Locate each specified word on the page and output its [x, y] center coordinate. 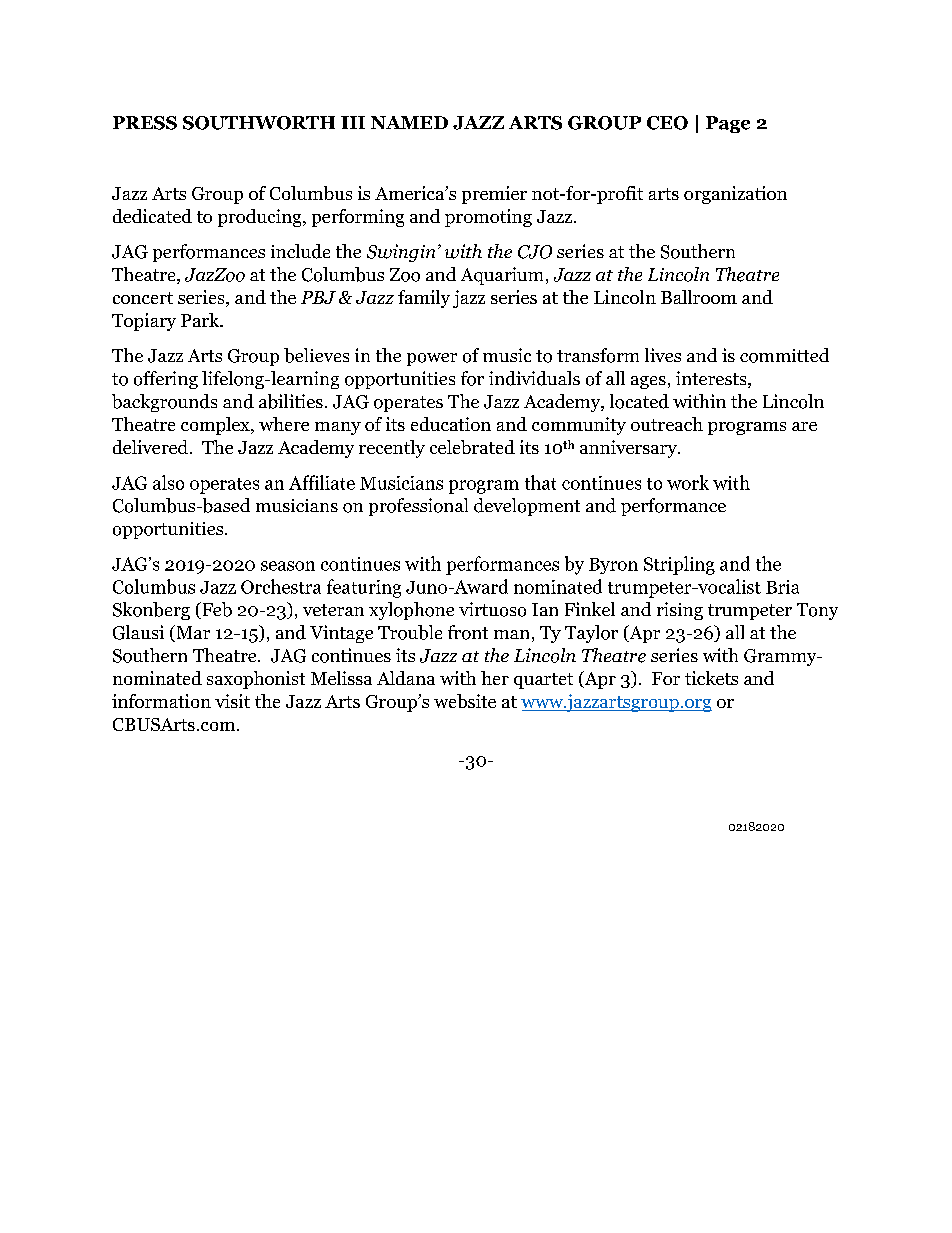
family [424, 299]
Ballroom [699, 297]
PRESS [145, 123]
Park [201, 320]
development [527, 507]
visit [232, 701]
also [168, 482]
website [465, 701]
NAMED [409, 122]
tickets [711, 678]
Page [728, 124]
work [688, 482]
